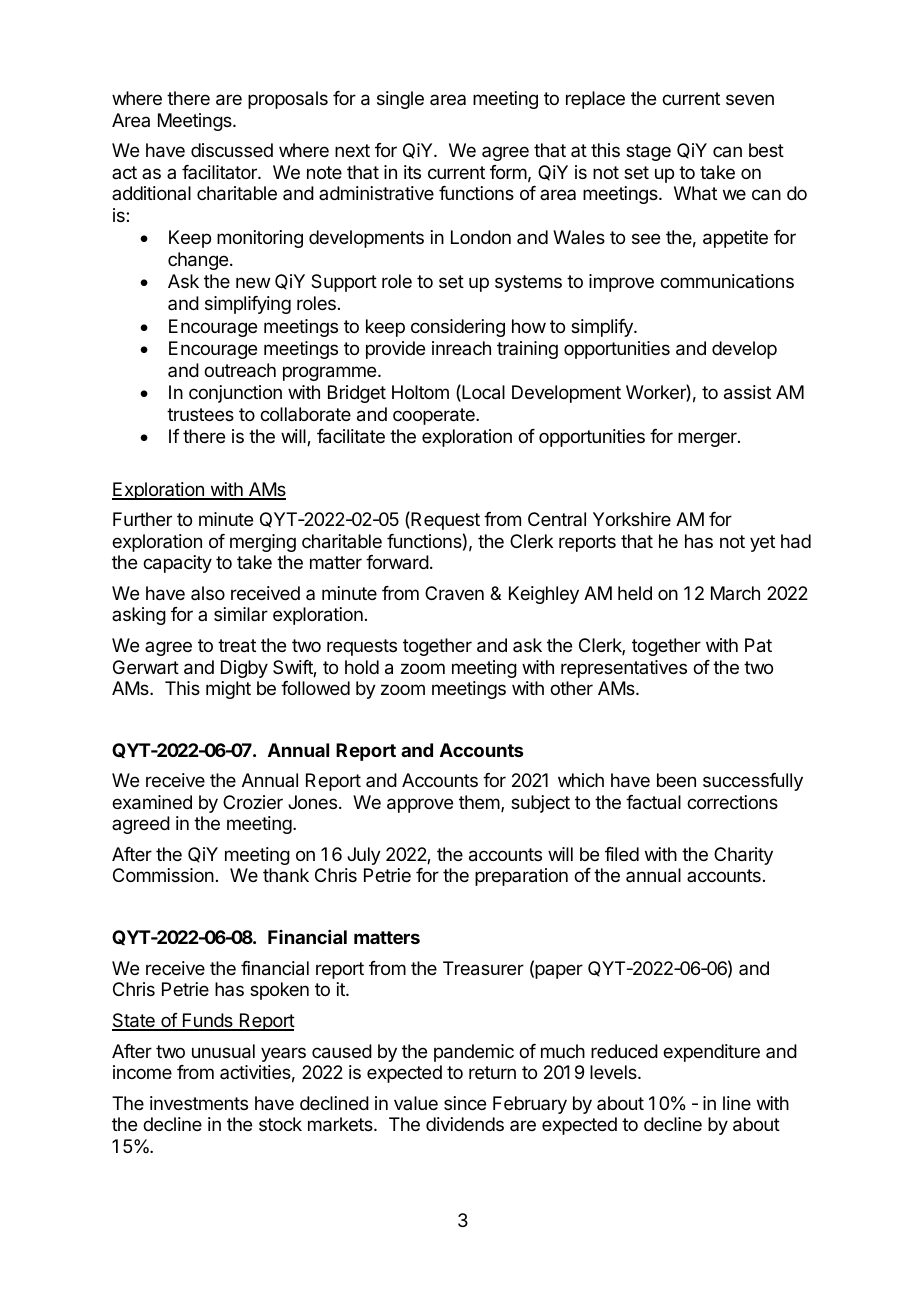 The height and width of the image is (1308, 924). What do you see at coordinates (397, 562) in the image?
I see `forward` at bounding box center [397, 562].
